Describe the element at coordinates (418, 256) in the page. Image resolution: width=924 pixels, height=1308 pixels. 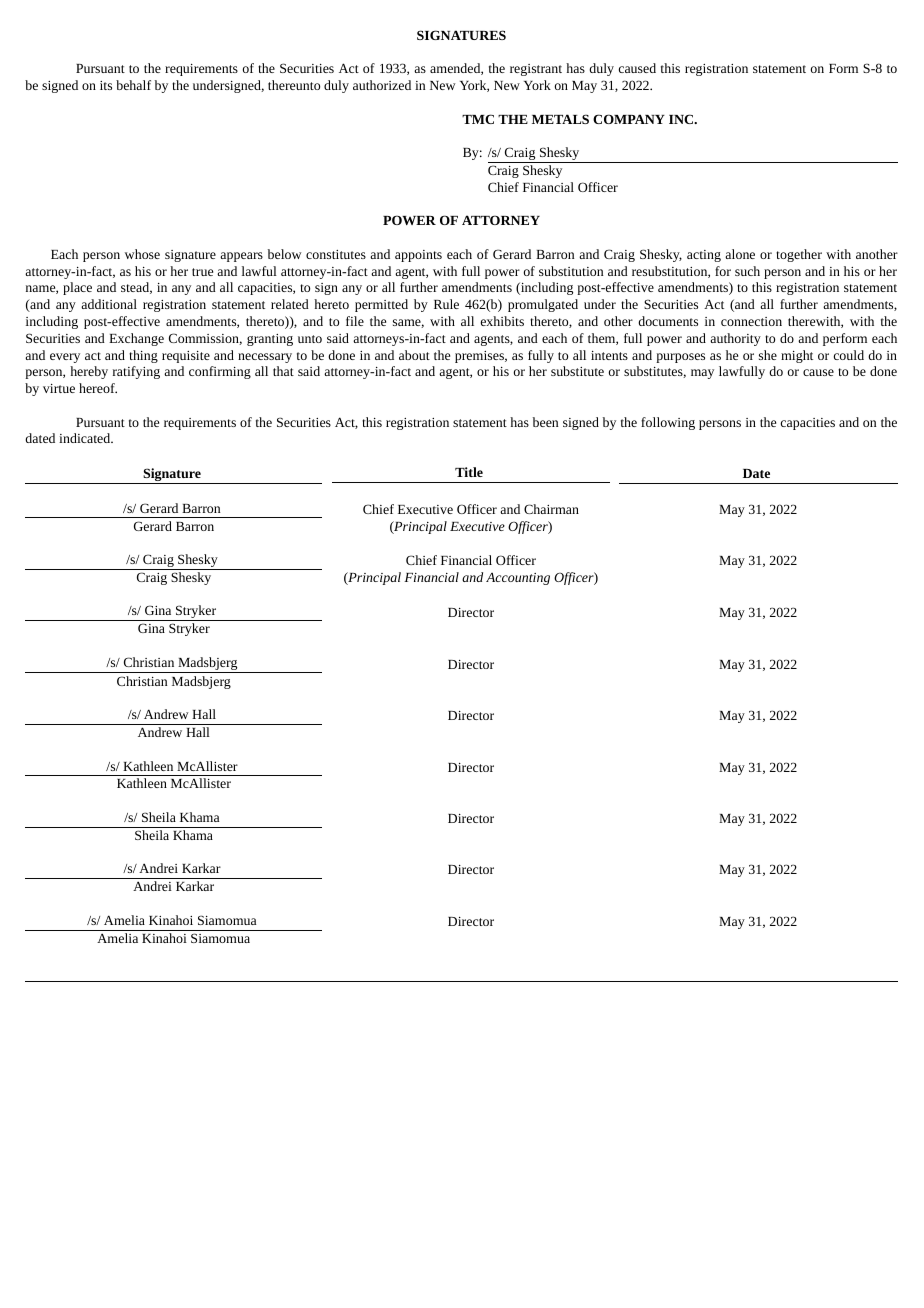
I see `appoints` at that location.
